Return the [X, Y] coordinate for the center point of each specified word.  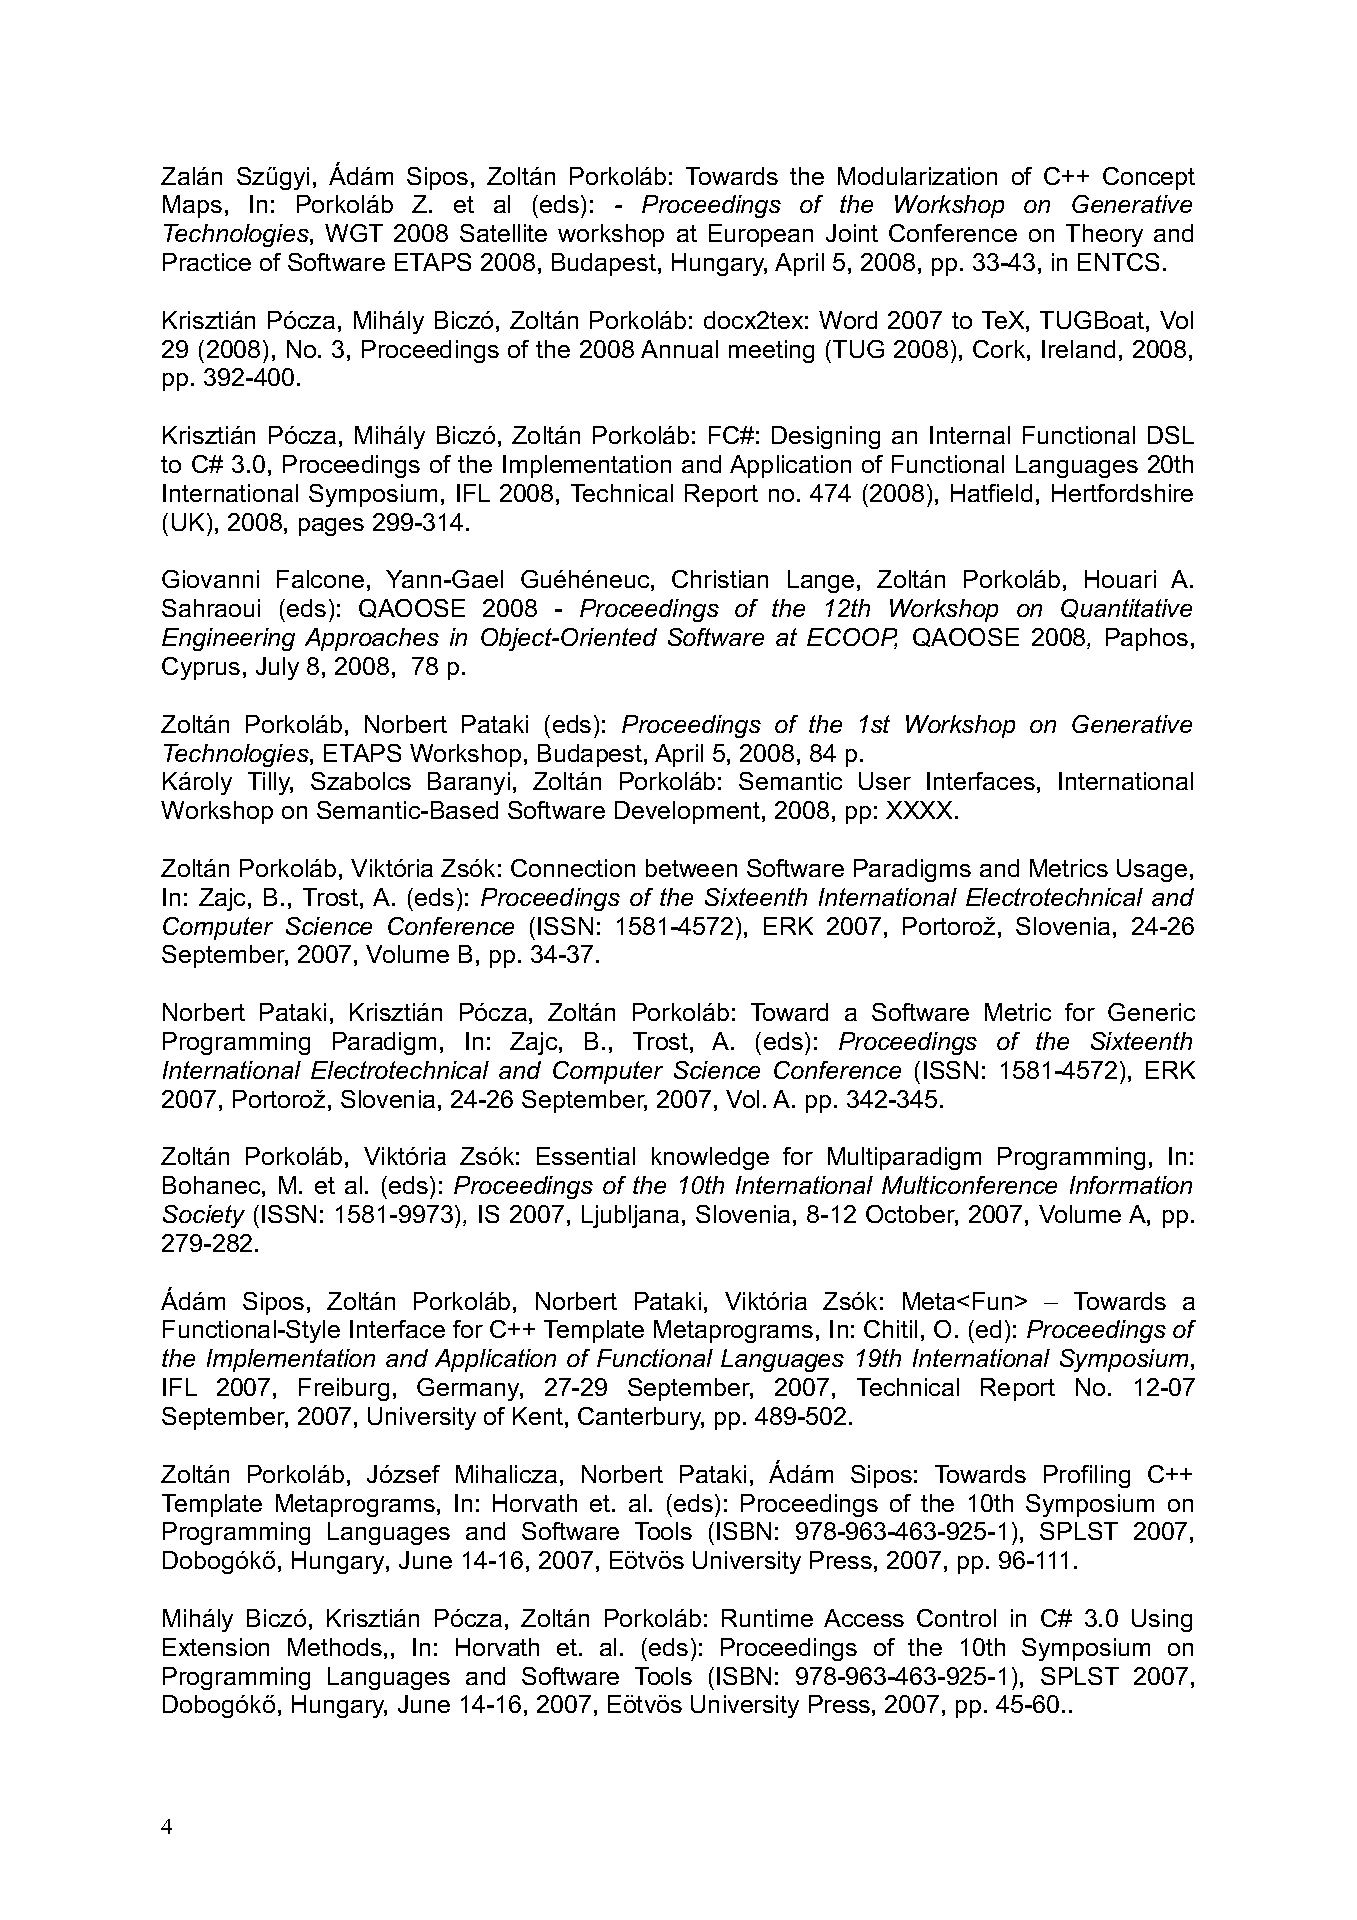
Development [689, 812]
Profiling [1087, 1476]
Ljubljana [630, 1216]
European [761, 235]
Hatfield [991, 493]
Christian [720, 579]
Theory [1104, 235]
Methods [335, 1647]
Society [204, 1216]
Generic [1151, 1012]
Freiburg [344, 1389]
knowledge [710, 1158]
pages [331, 527]
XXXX [921, 810]
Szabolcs [361, 781]
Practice [207, 262]
